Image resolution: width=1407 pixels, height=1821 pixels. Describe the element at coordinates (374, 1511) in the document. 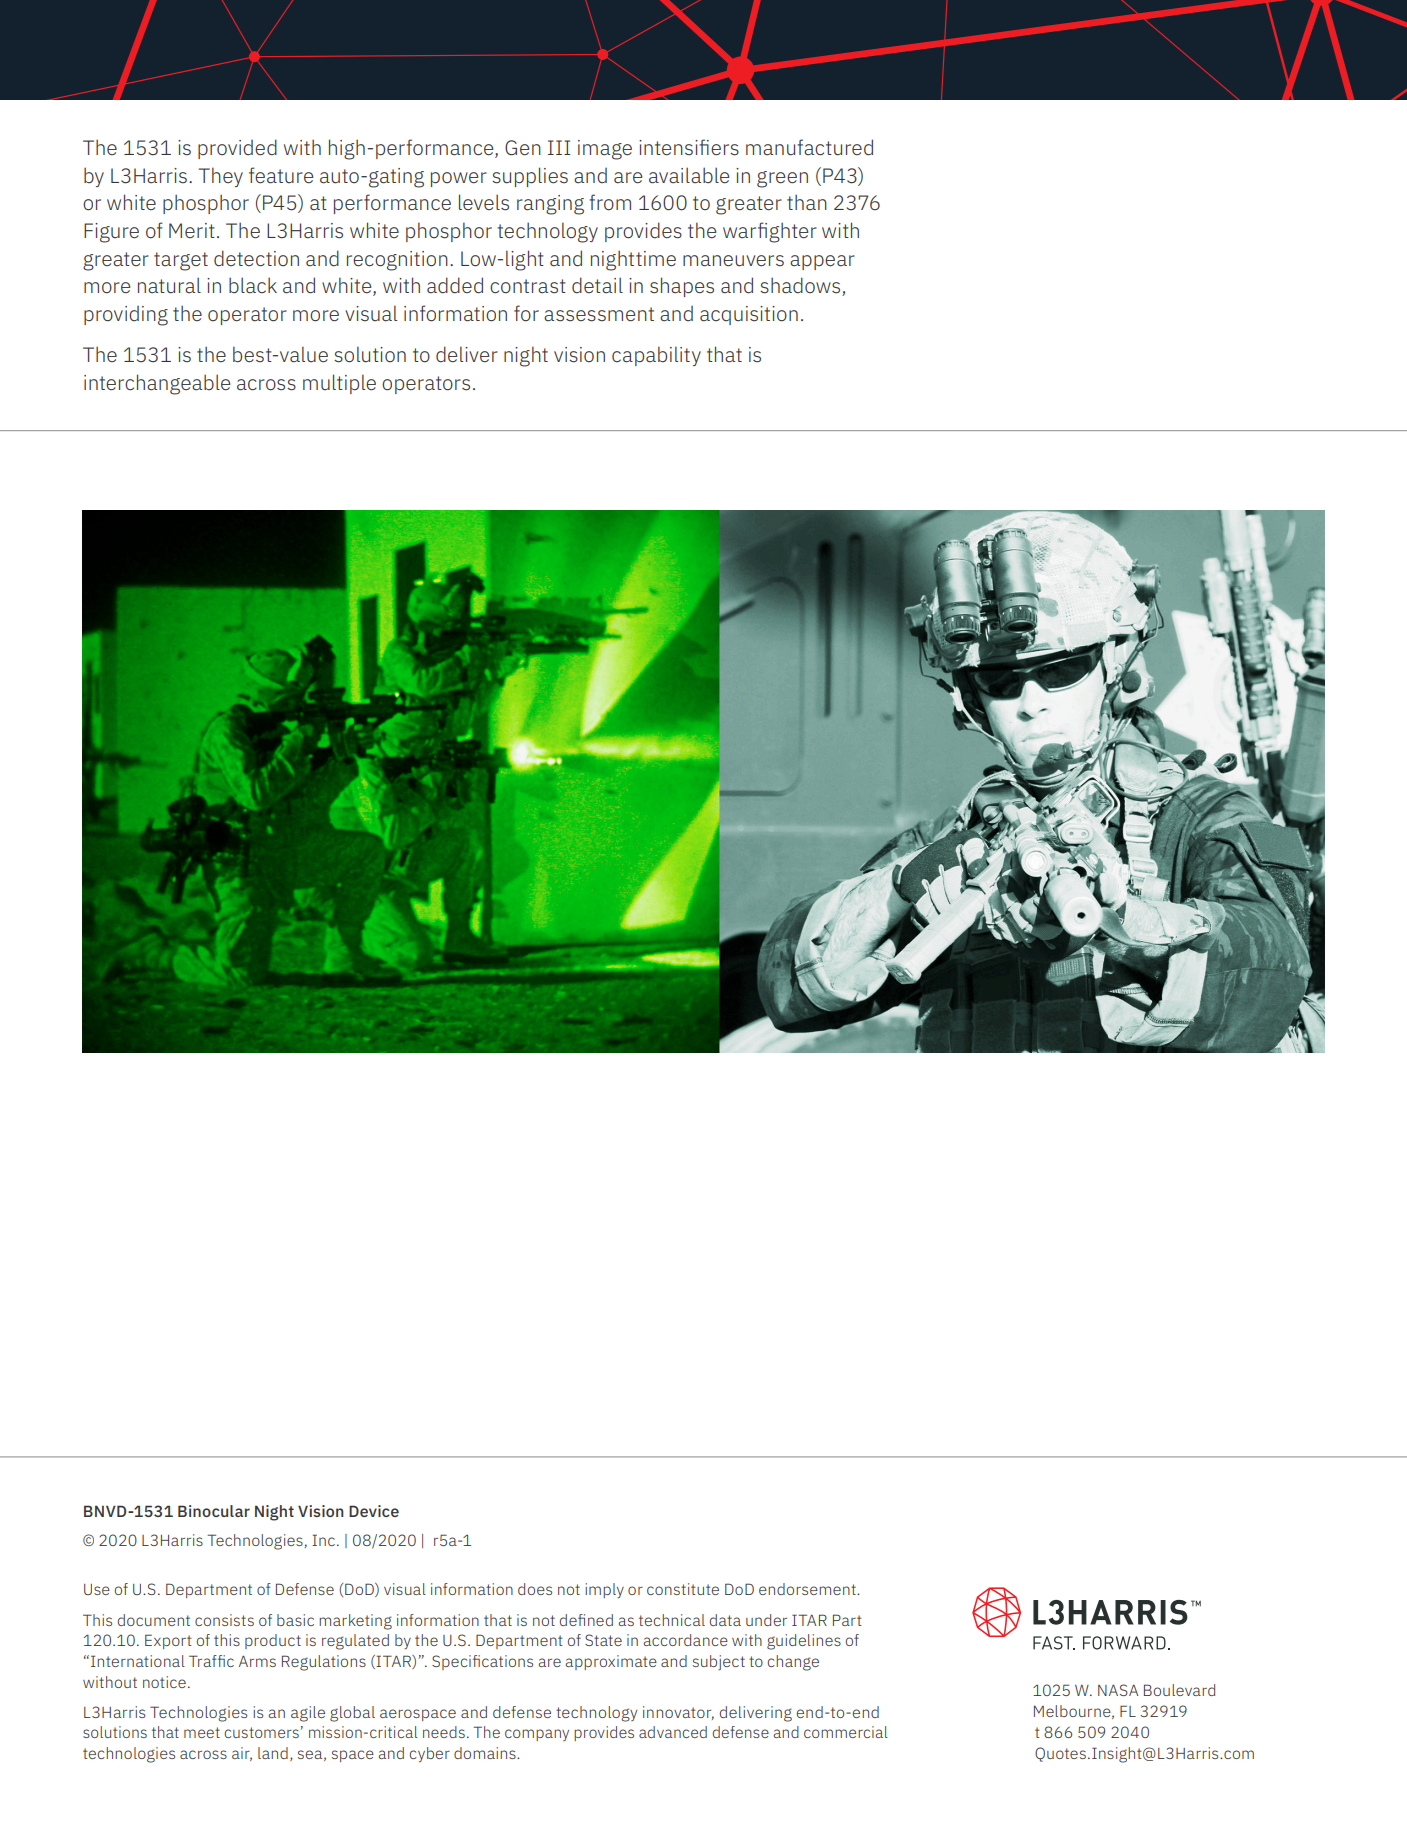

I see `Device` at that location.
